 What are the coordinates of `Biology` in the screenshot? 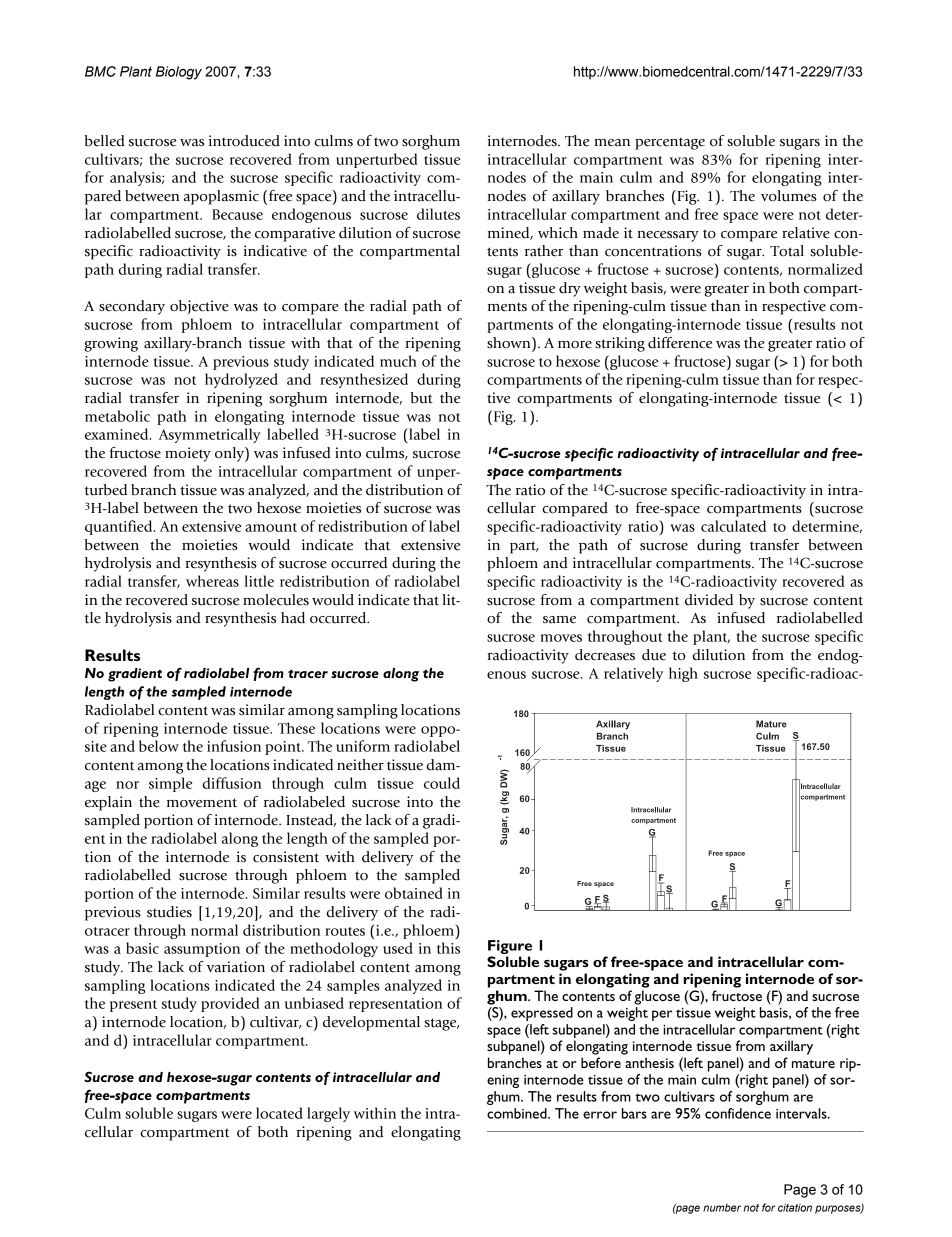 It's located at (179, 73).
